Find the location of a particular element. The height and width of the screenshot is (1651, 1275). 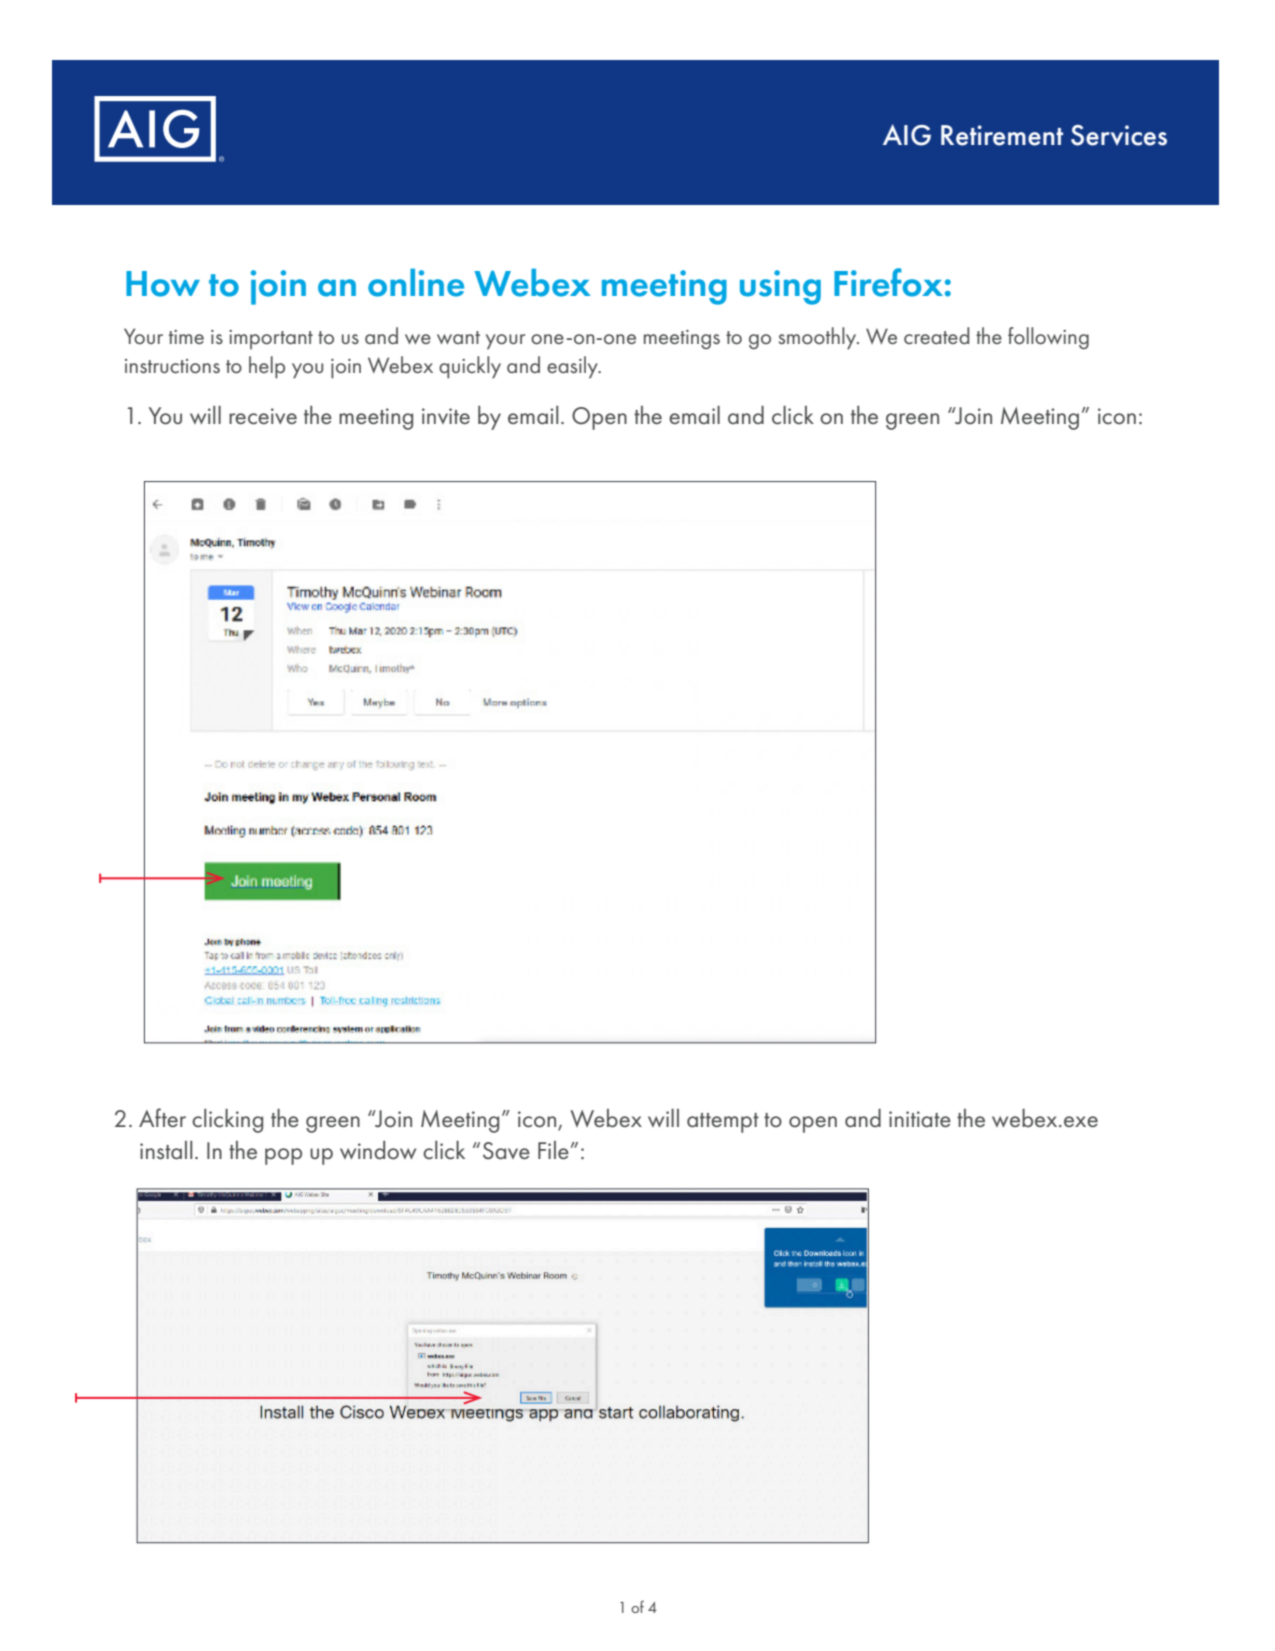

After is located at coordinates (162, 1117).
